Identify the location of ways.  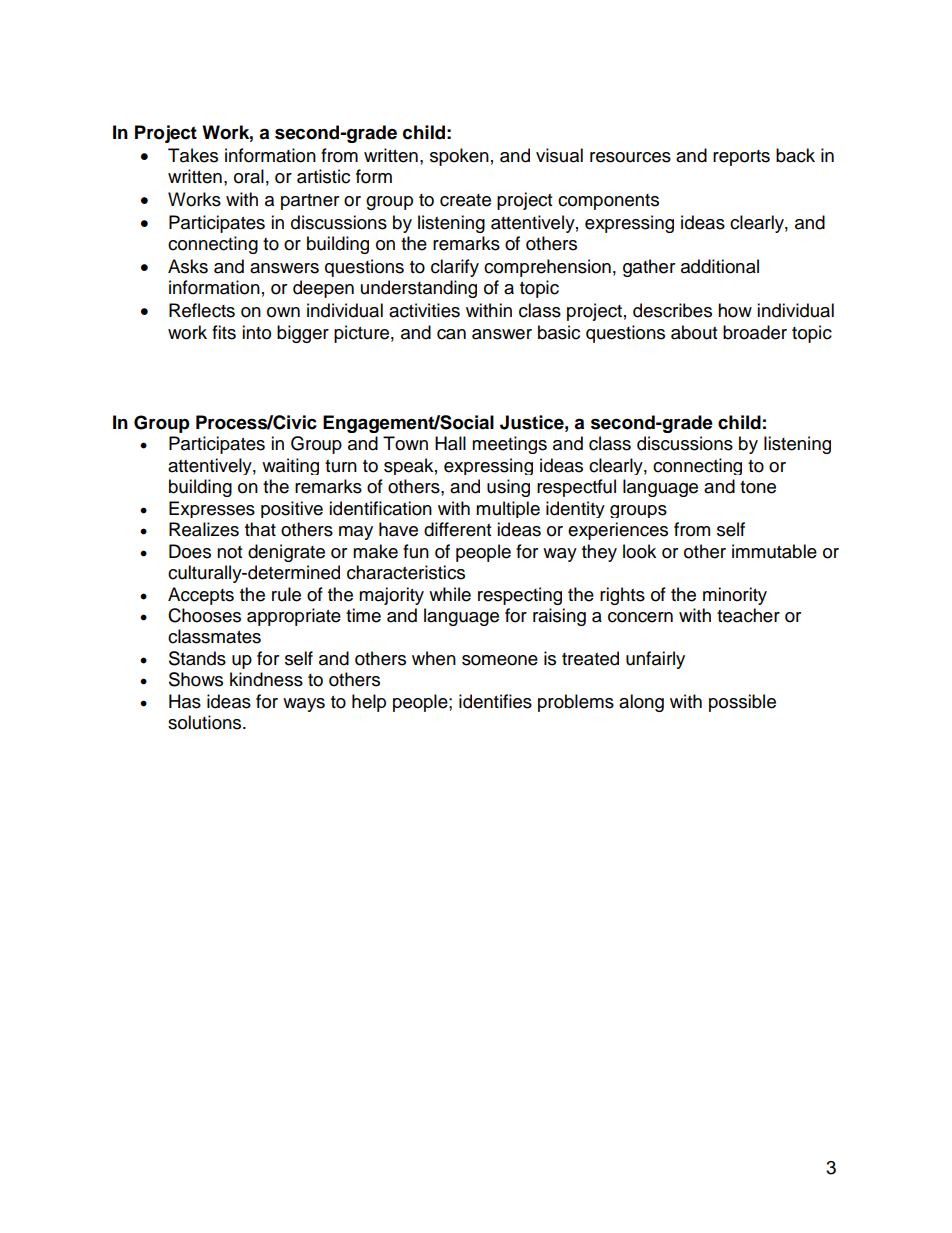
(304, 705).
